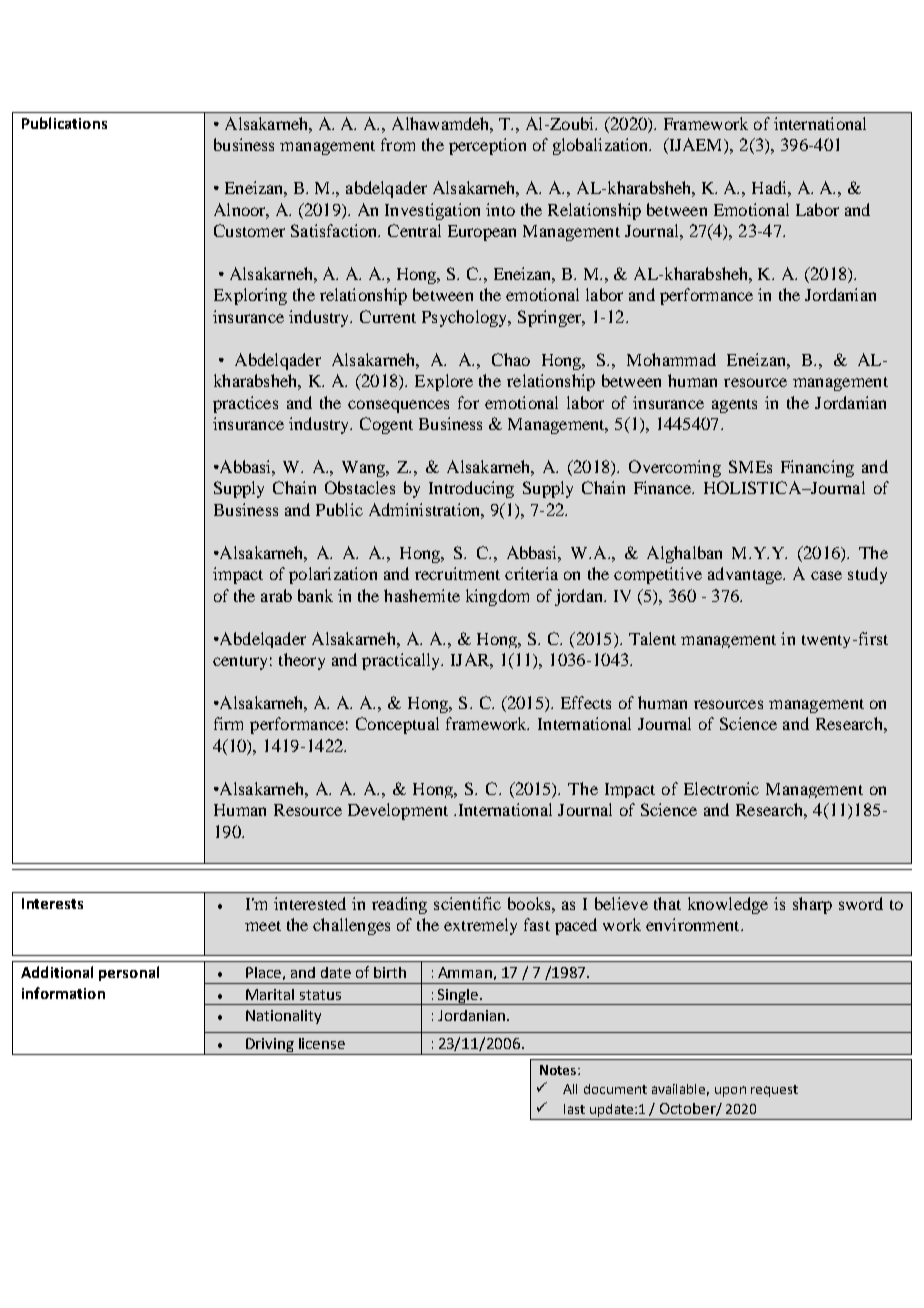  What do you see at coordinates (249, 230) in the image?
I see `Customer` at bounding box center [249, 230].
